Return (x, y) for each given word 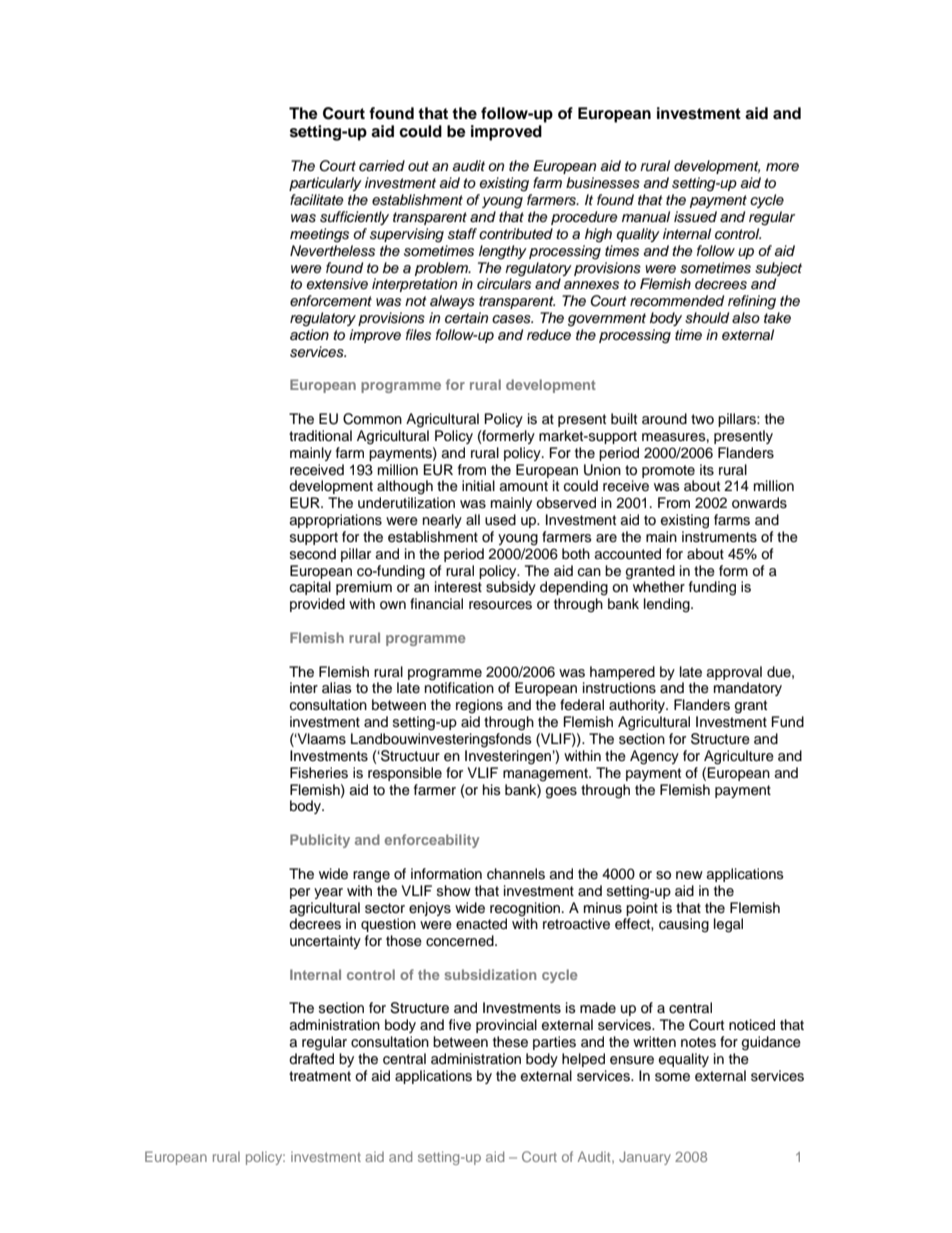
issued (695, 217)
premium (364, 588)
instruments (719, 537)
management (546, 775)
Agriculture (739, 757)
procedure (584, 218)
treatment (320, 1076)
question (388, 925)
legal (728, 925)
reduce (549, 334)
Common (372, 419)
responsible (405, 774)
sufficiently (354, 218)
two (702, 419)
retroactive (576, 924)
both (576, 553)
